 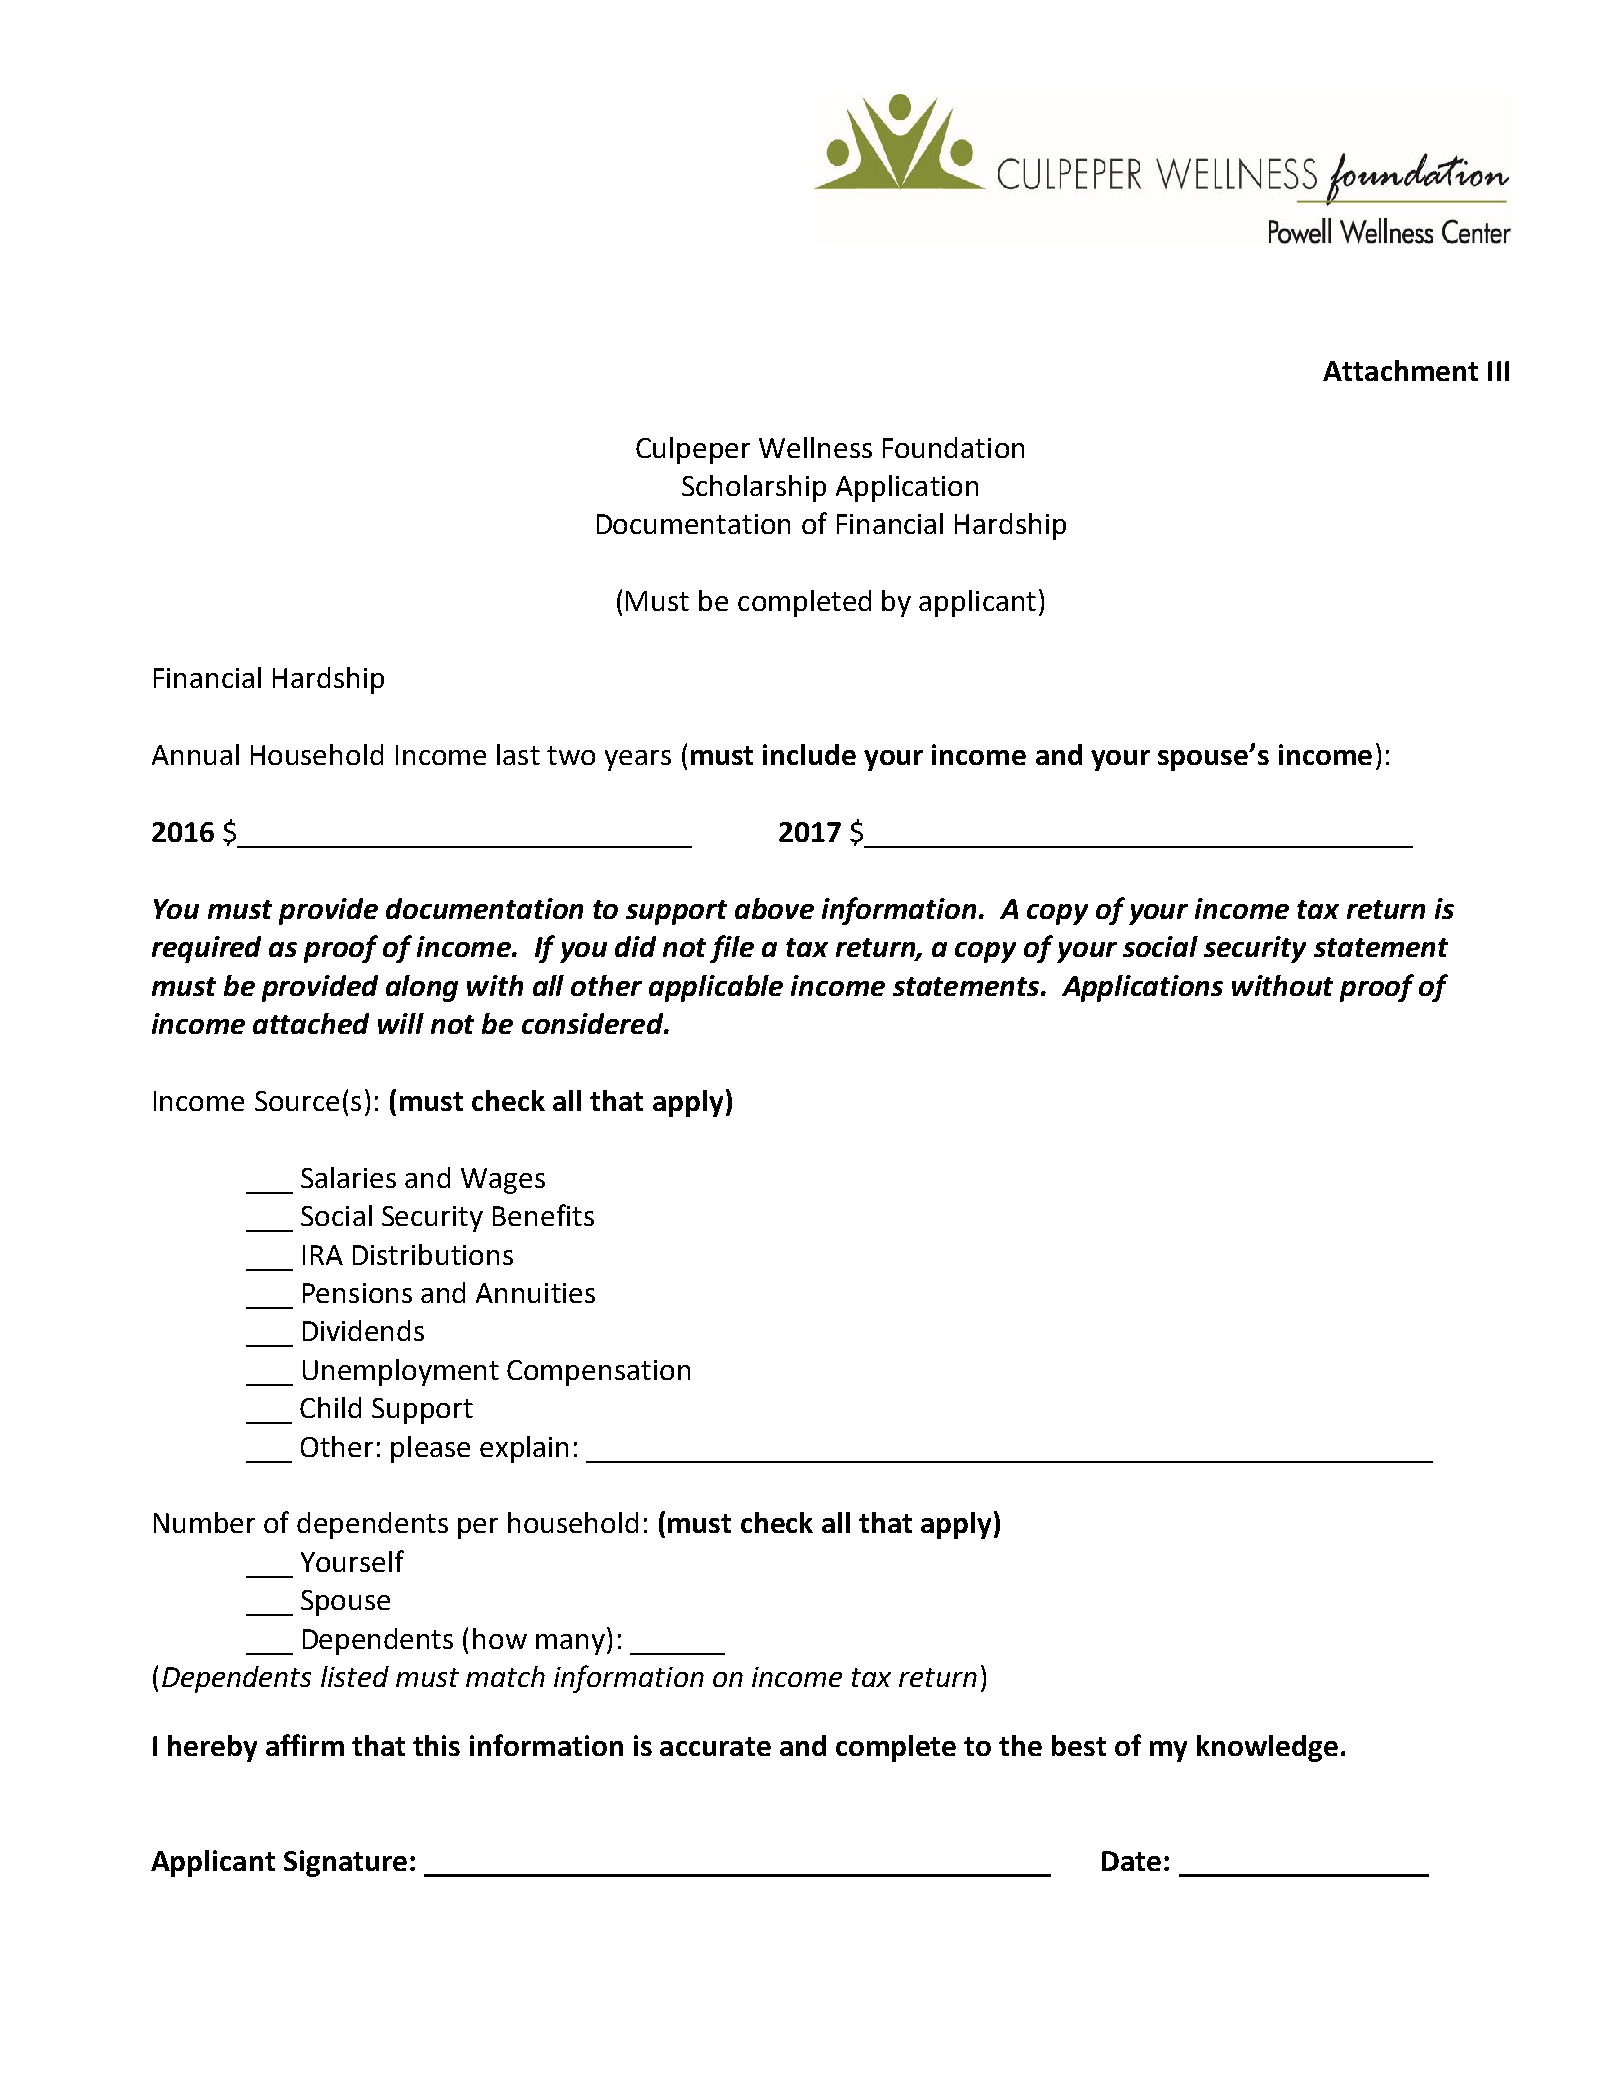 I want to click on file, so click(x=732, y=949).
